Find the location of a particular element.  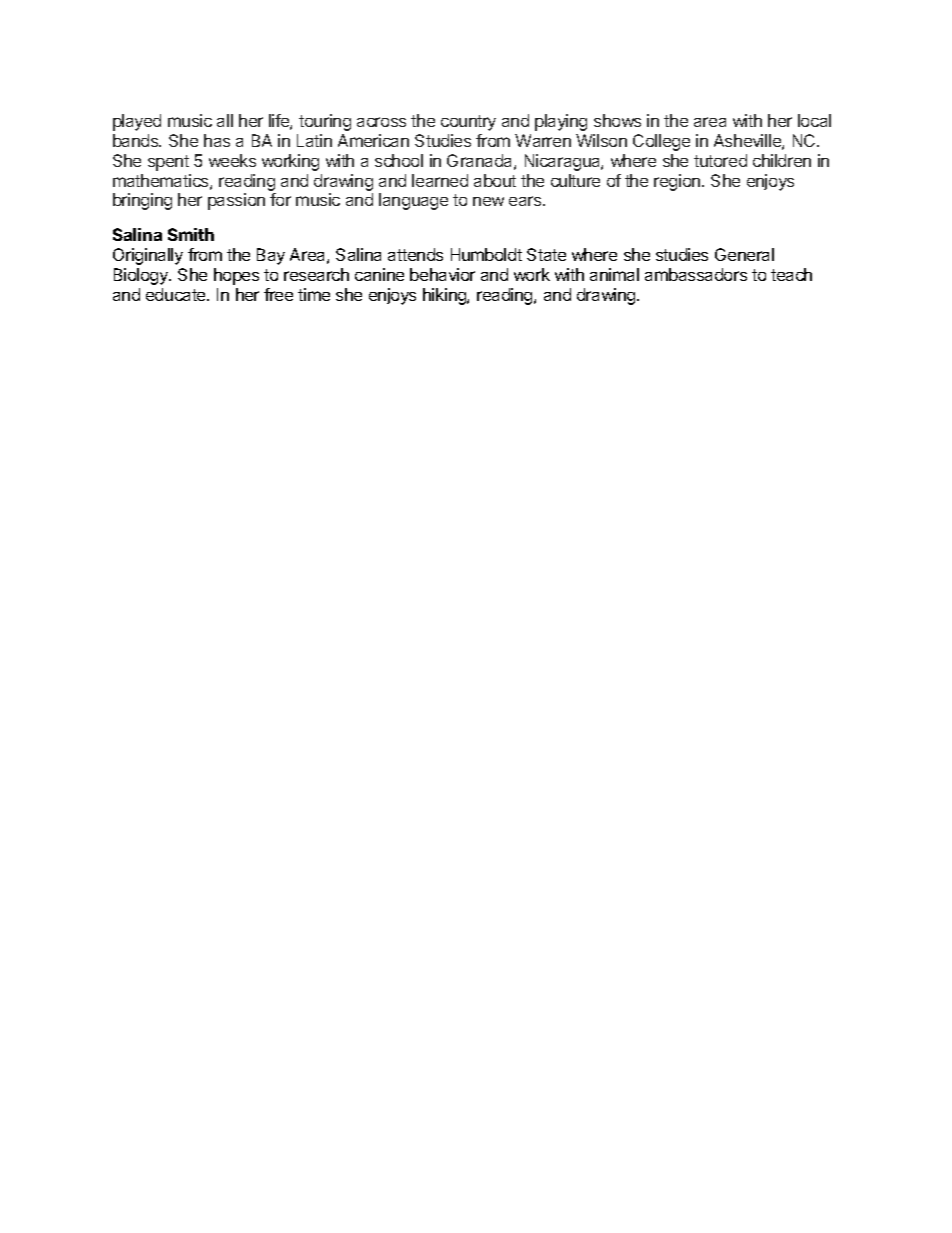

region is located at coordinates (678, 182).
